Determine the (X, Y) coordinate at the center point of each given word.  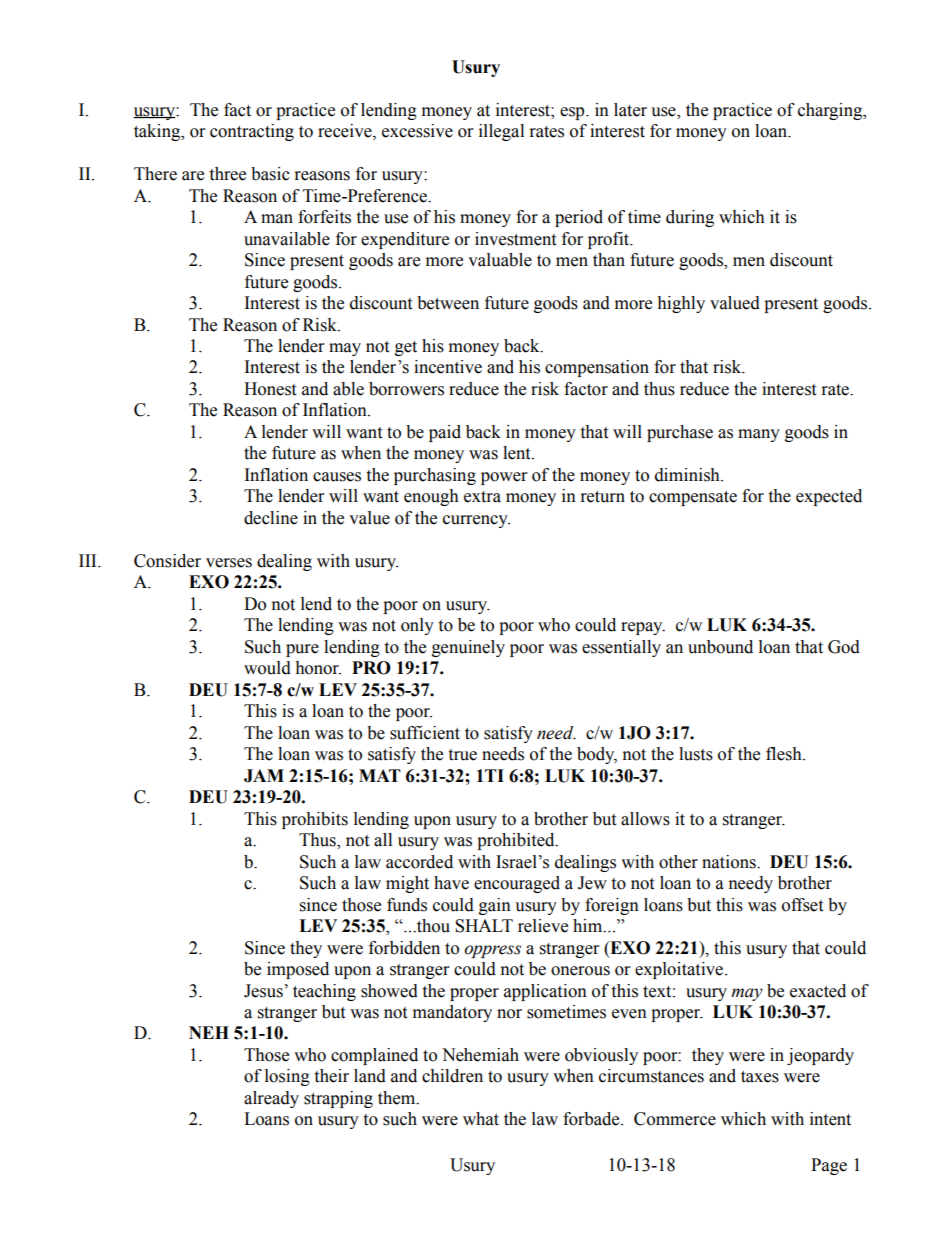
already (271, 1099)
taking (158, 132)
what (481, 1119)
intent (830, 1119)
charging (831, 111)
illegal (501, 132)
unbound (720, 647)
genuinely (468, 648)
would (267, 668)
